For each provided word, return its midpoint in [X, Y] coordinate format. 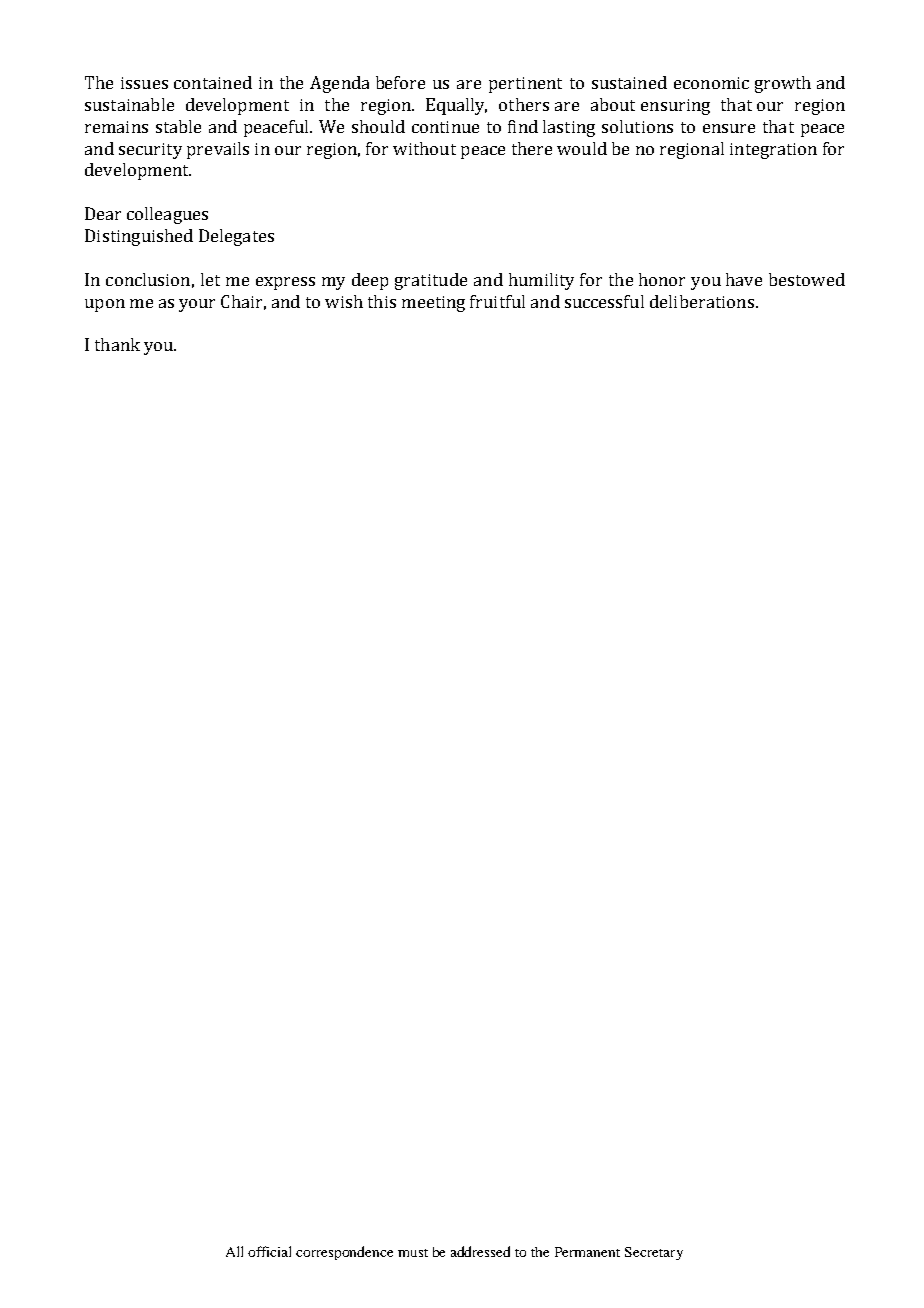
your [197, 305]
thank [117, 344]
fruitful [497, 301]
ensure [729, 128]
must [413, 1253]
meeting [433, 304]
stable [178, 126]
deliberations [702, 301]
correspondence [344, 1253]
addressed [480, 1251]
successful [604, 301]
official [269, 1251]
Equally [456, 106]
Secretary [654, 1253]
